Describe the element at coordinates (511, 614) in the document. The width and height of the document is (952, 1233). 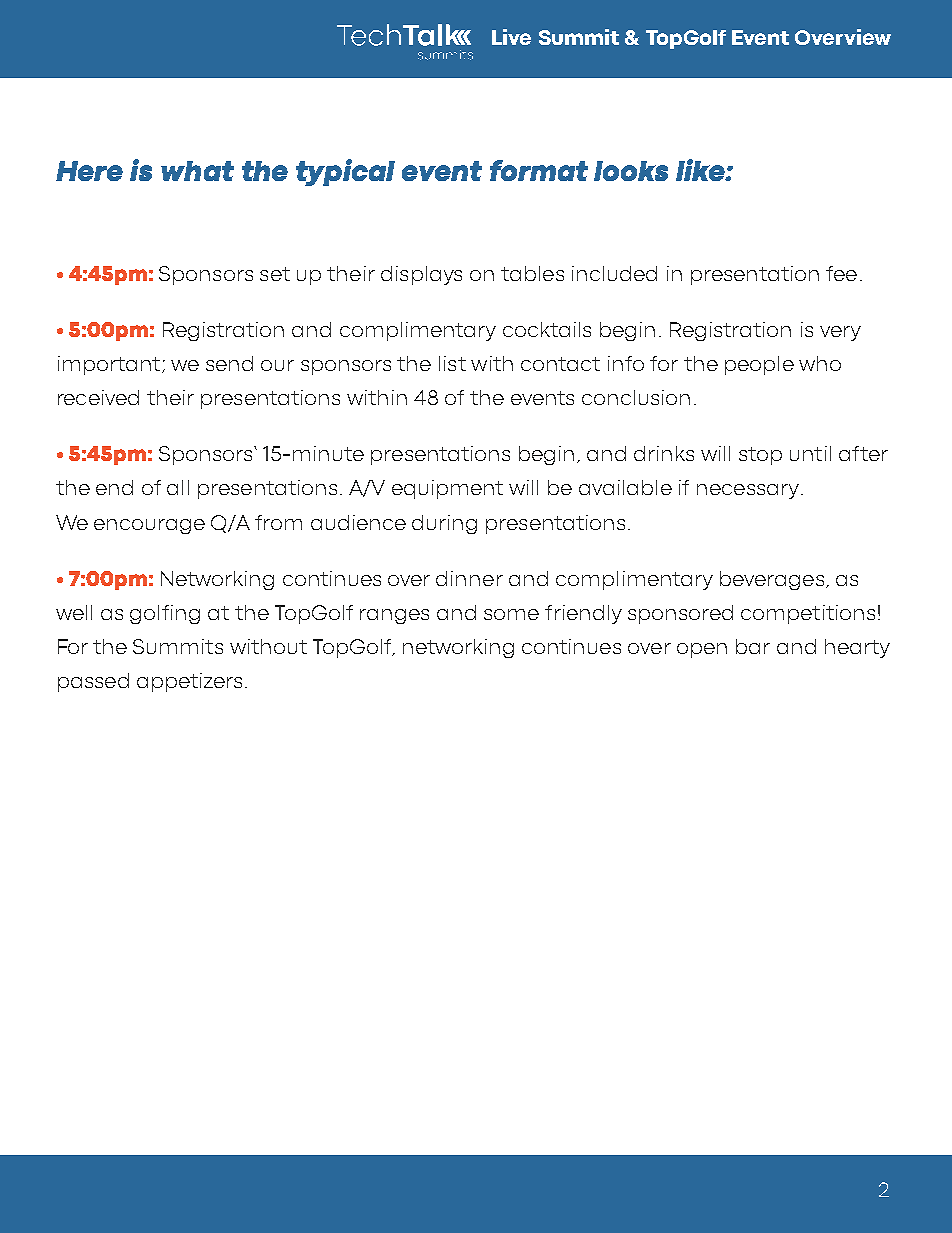
I see `some` at that location.
